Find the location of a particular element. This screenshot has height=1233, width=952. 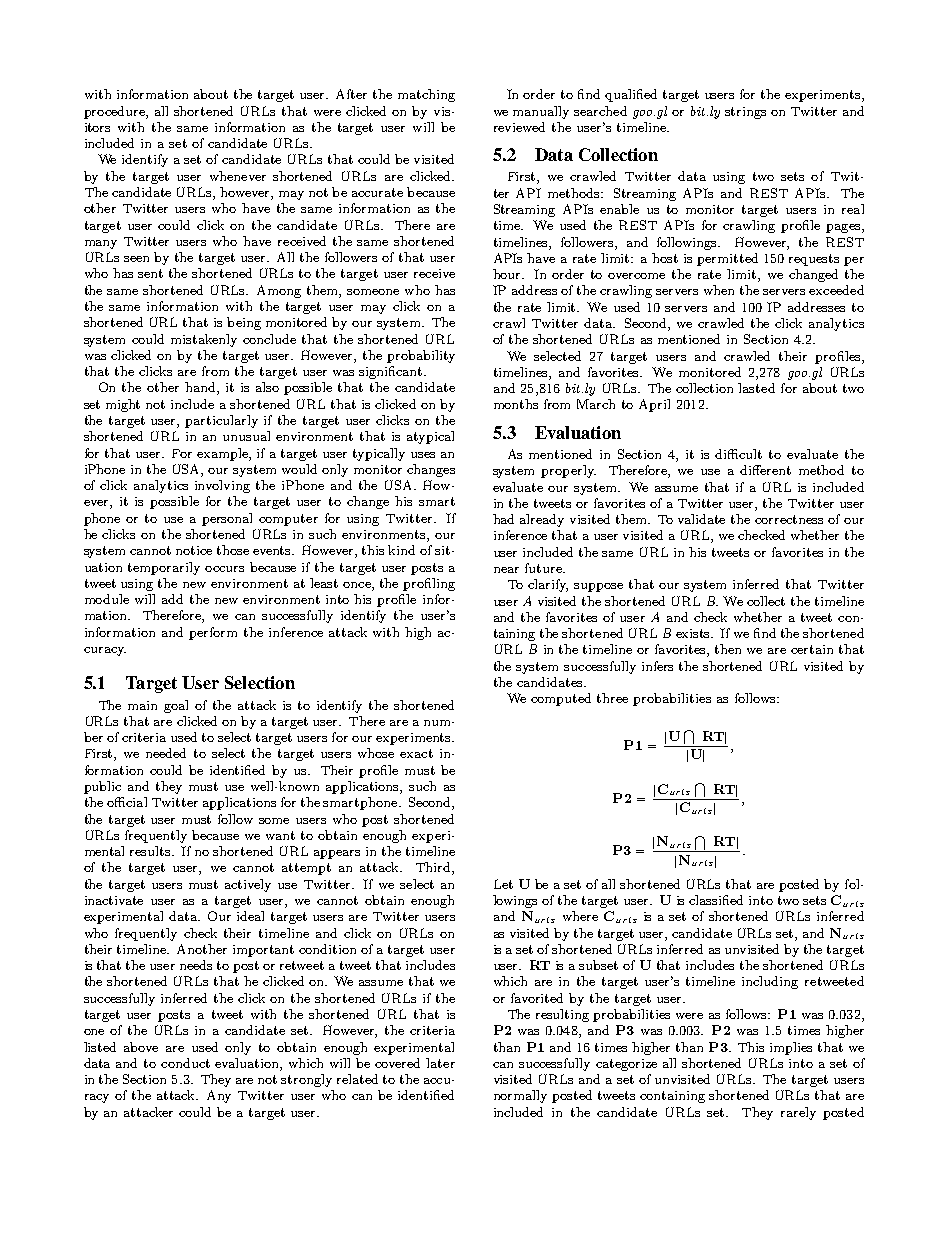

personal is located at coordinates (227, 519).
